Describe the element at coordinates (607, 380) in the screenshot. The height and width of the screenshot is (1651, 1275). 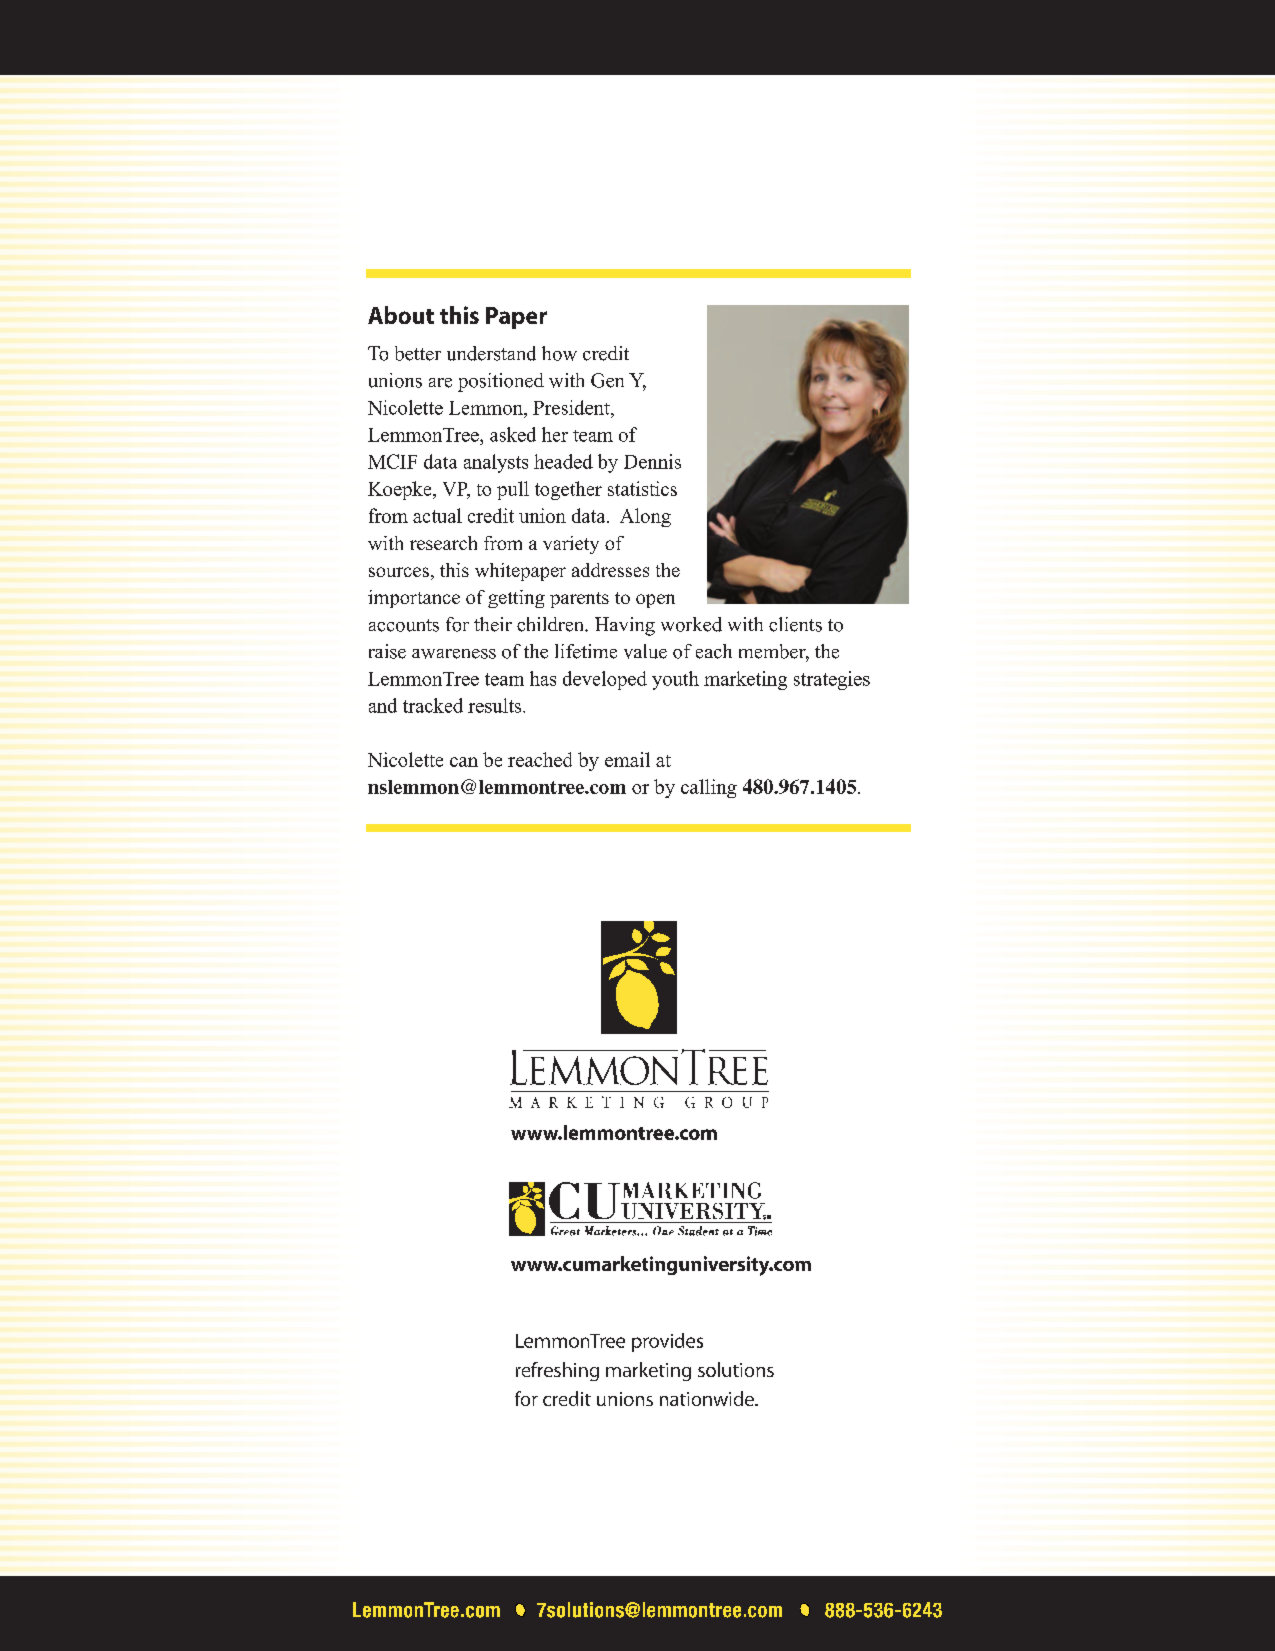
I see `Gen` at that location.
